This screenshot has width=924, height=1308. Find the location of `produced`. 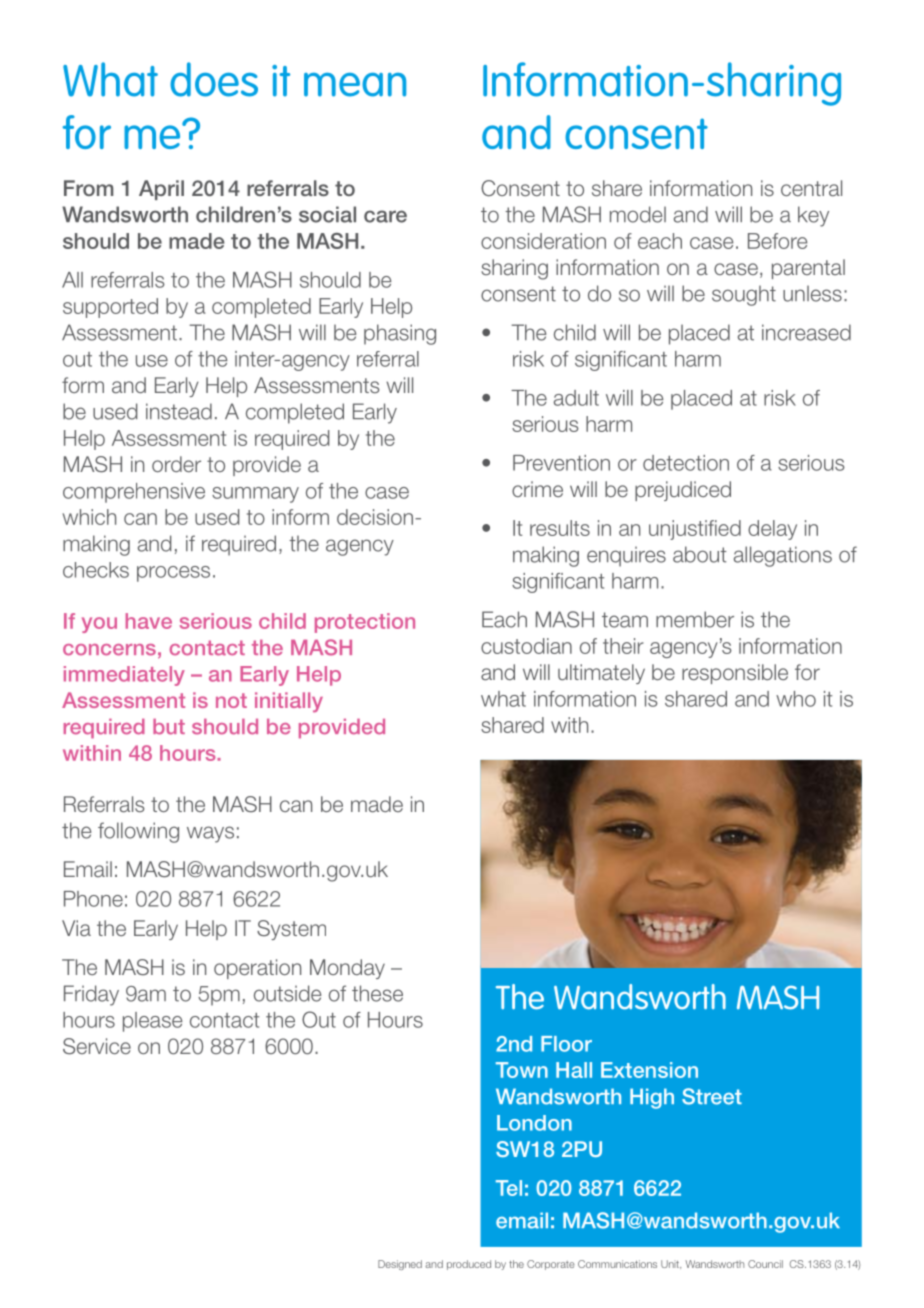

produced is located at coordinates (469, 1265).
